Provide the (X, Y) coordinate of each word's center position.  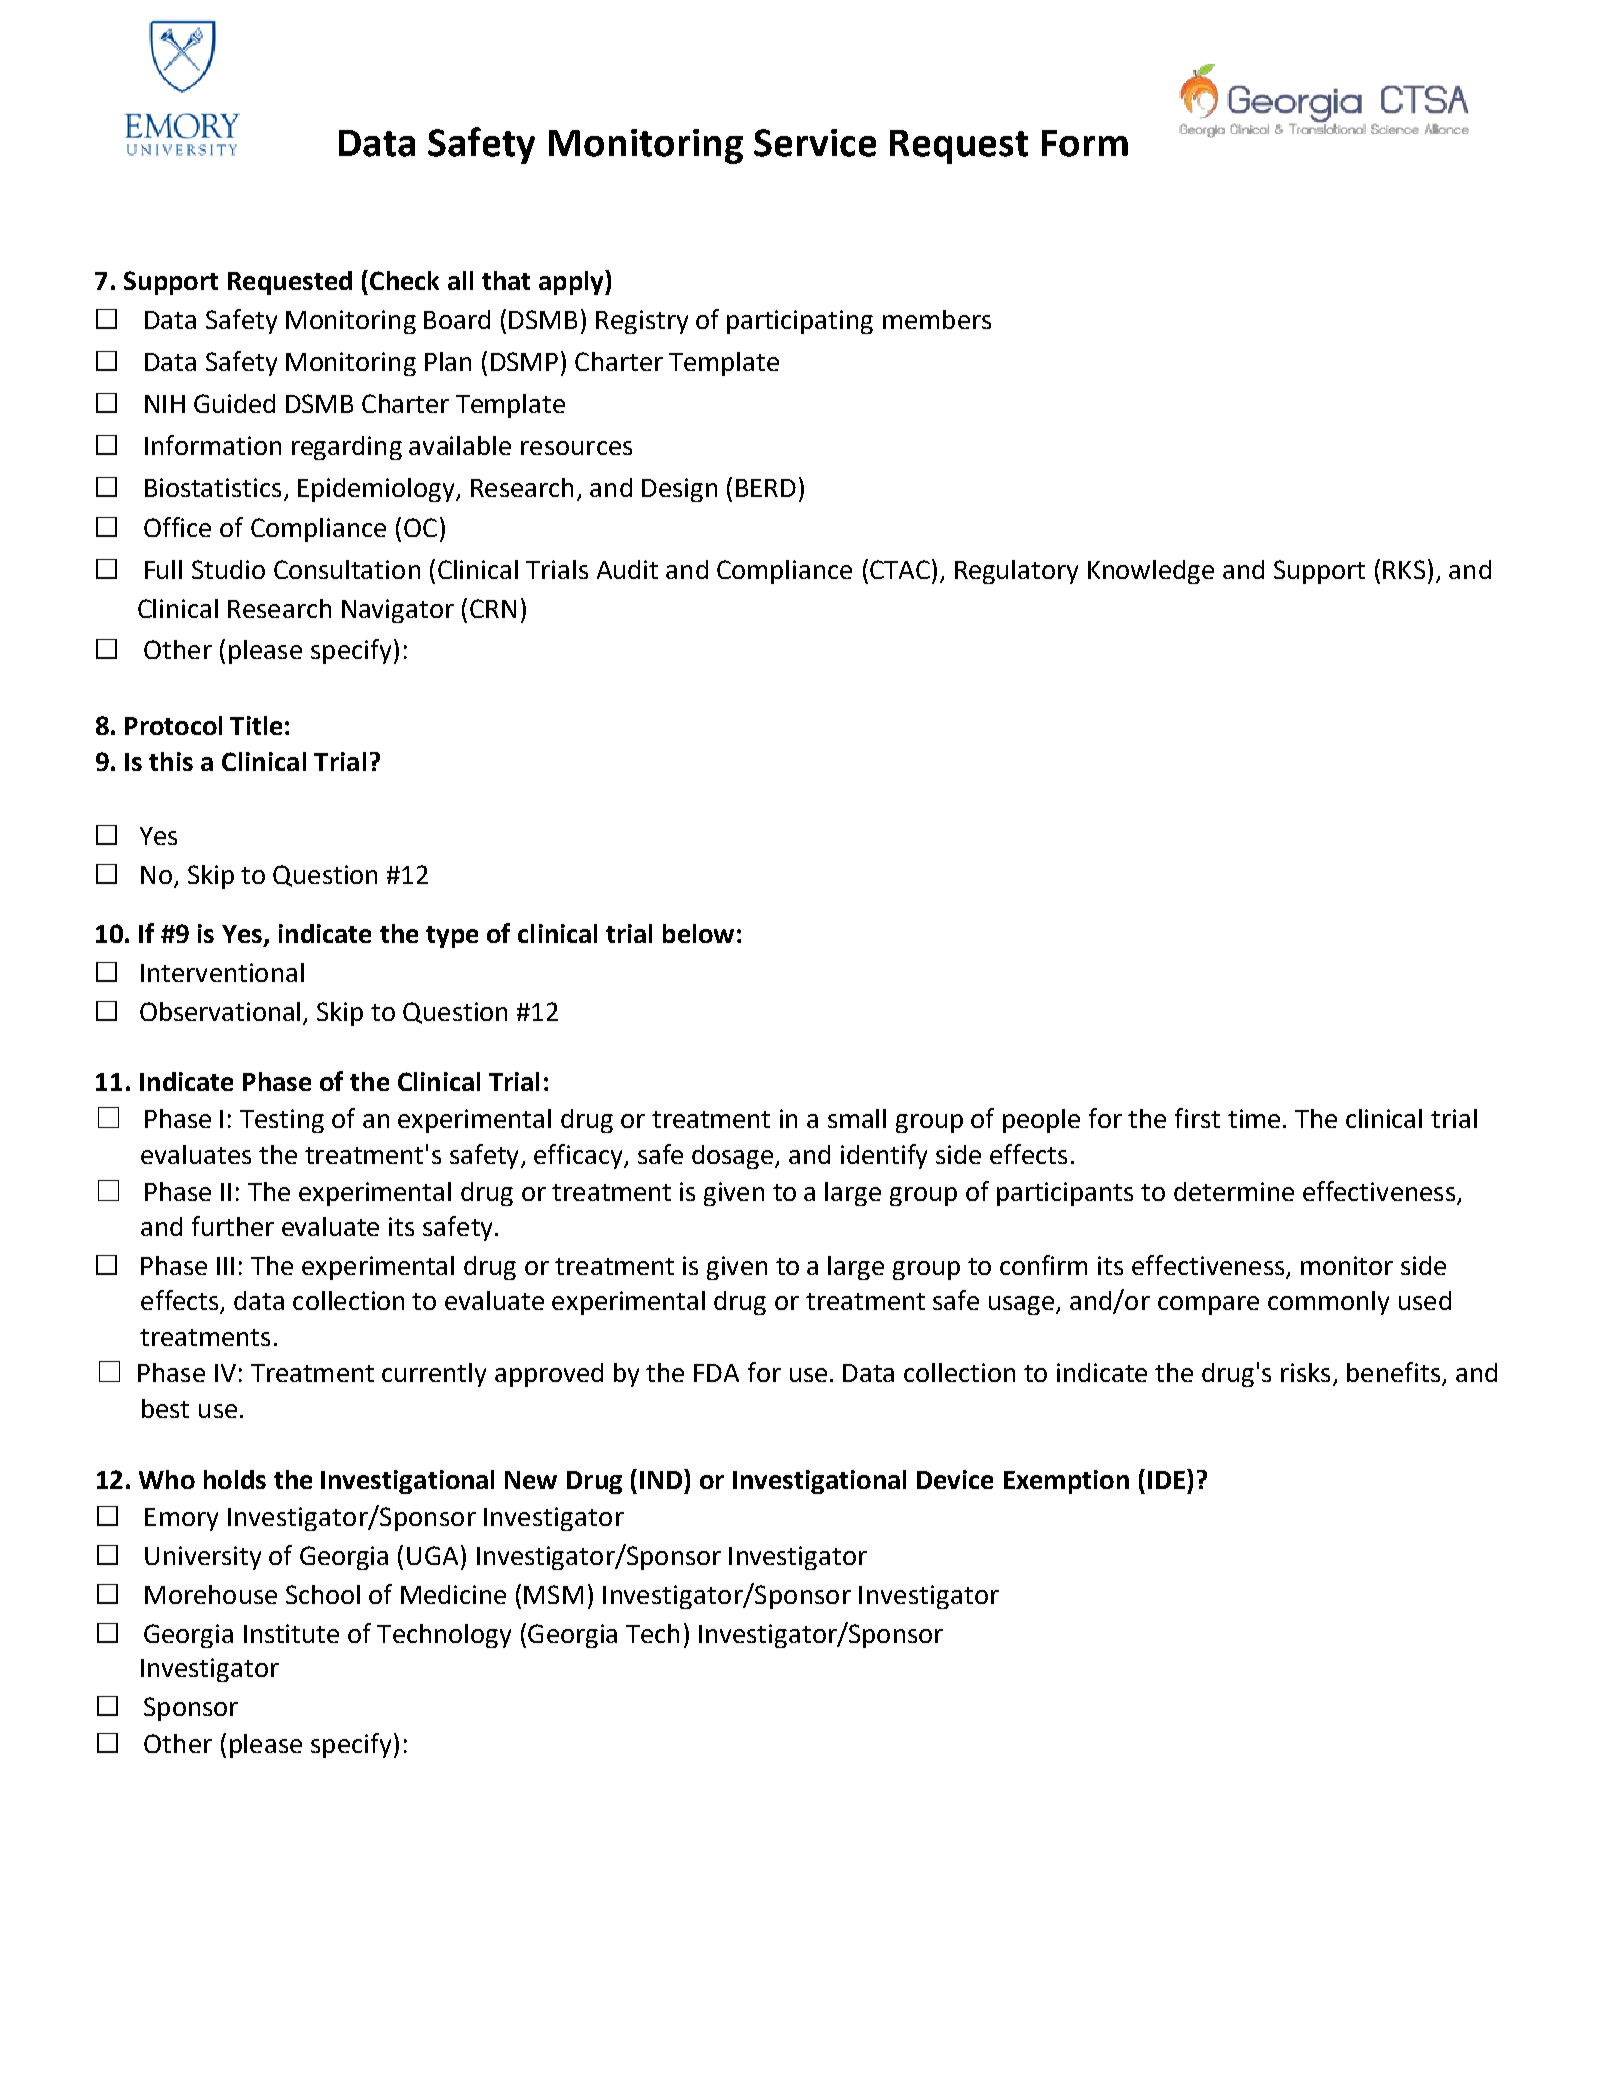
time (1254, 1118)
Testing (282, 1121)
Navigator (398, 611)
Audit (627, 569)
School (323, 1594)
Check (404, 280)
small (857, 1118)
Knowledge (1151, 572)
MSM (553, 1594)
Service (815, 143)
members (937, 319)
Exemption (1066, 1482)
